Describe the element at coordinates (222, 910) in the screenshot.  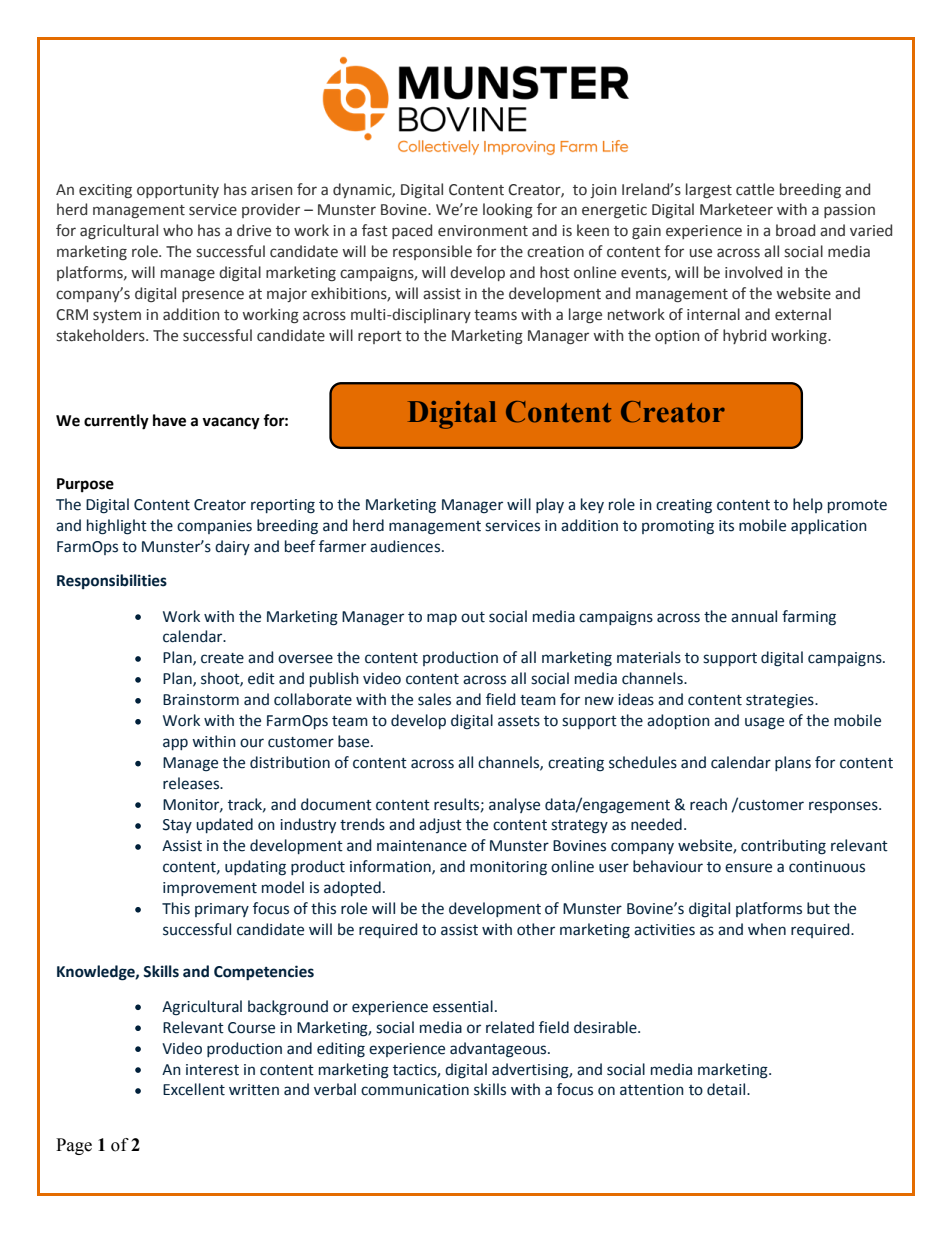
I see `primary` at that location.
